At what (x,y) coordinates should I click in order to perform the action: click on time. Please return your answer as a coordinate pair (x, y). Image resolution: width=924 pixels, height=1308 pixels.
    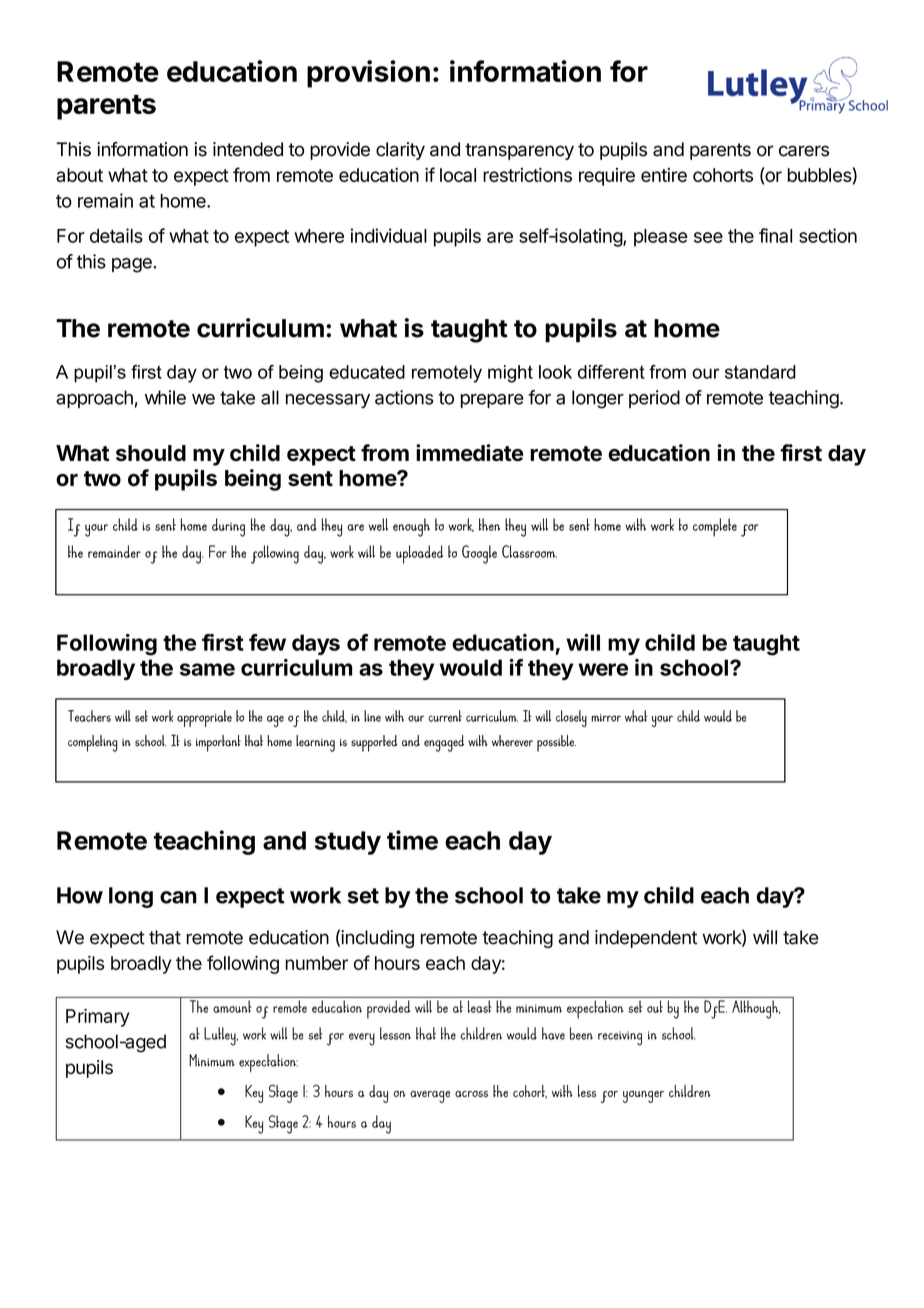
    Looking at the image, I should click on (412, 840).
